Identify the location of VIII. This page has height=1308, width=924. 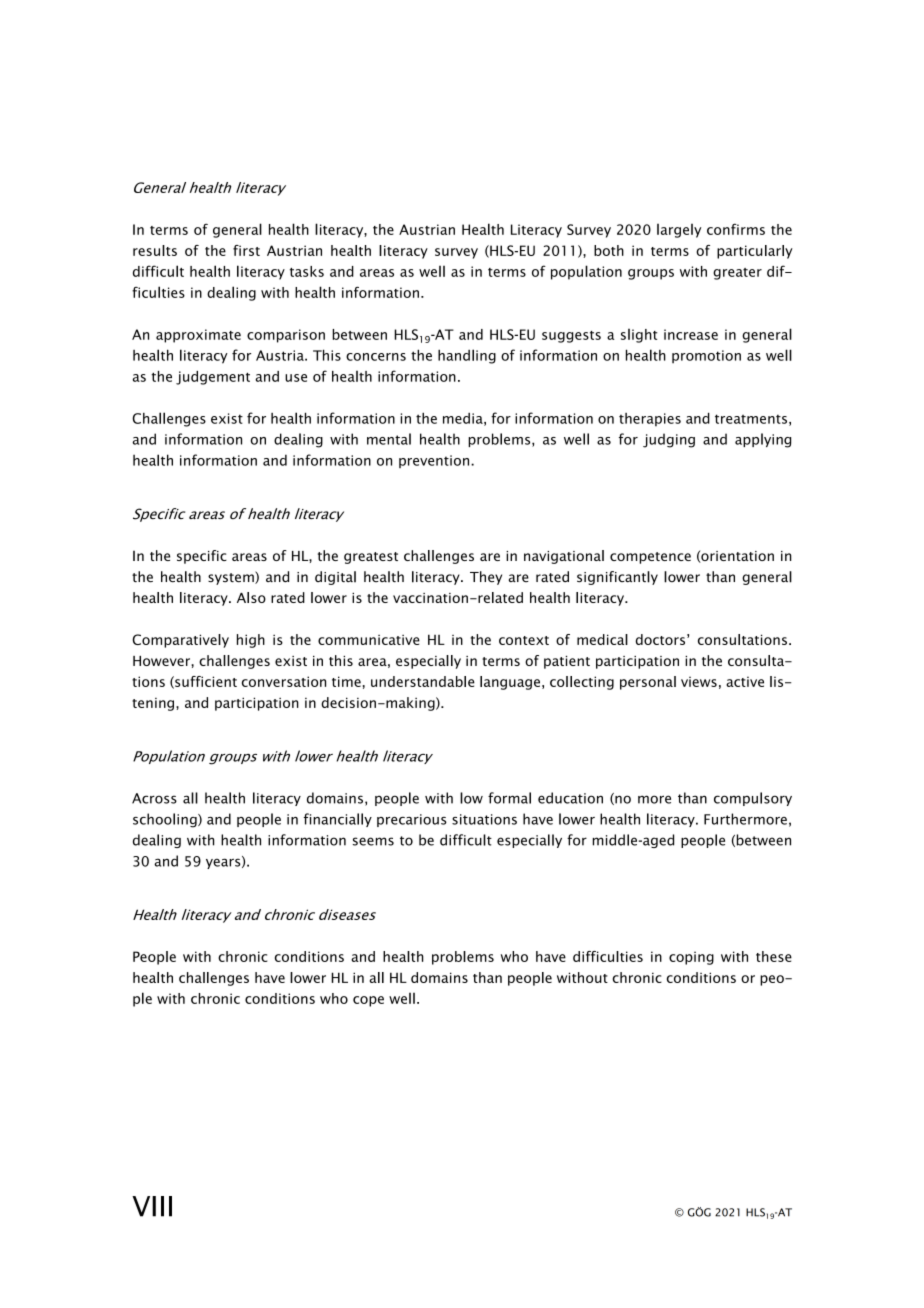
(152, 1206).
